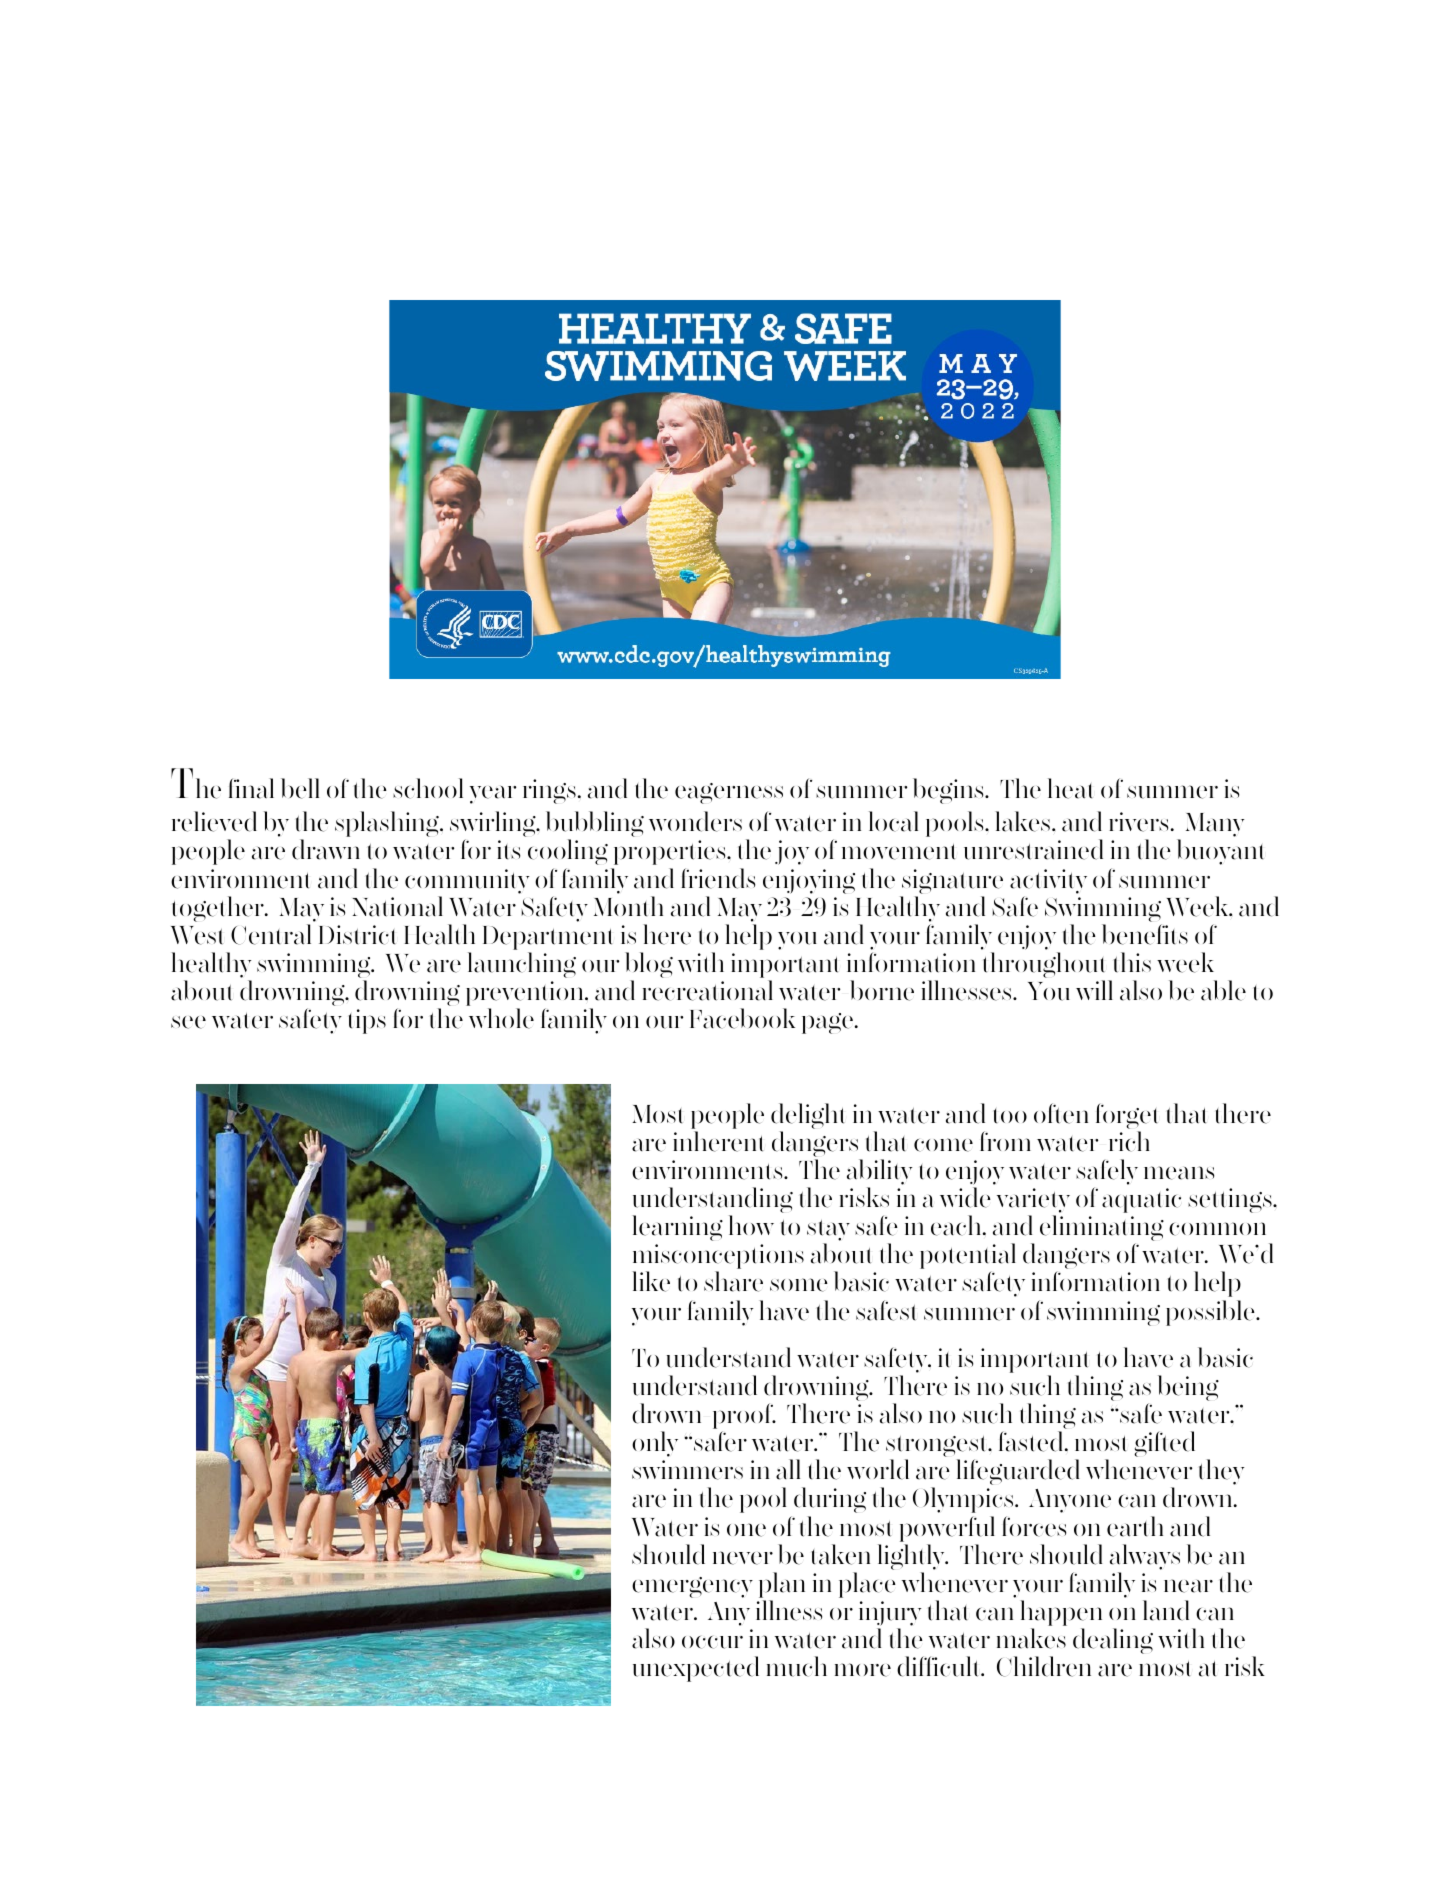 This image has height=1878, width=1451. Describe the element at coordinates (695, 821) in the image. I see `wonders` at that location.
